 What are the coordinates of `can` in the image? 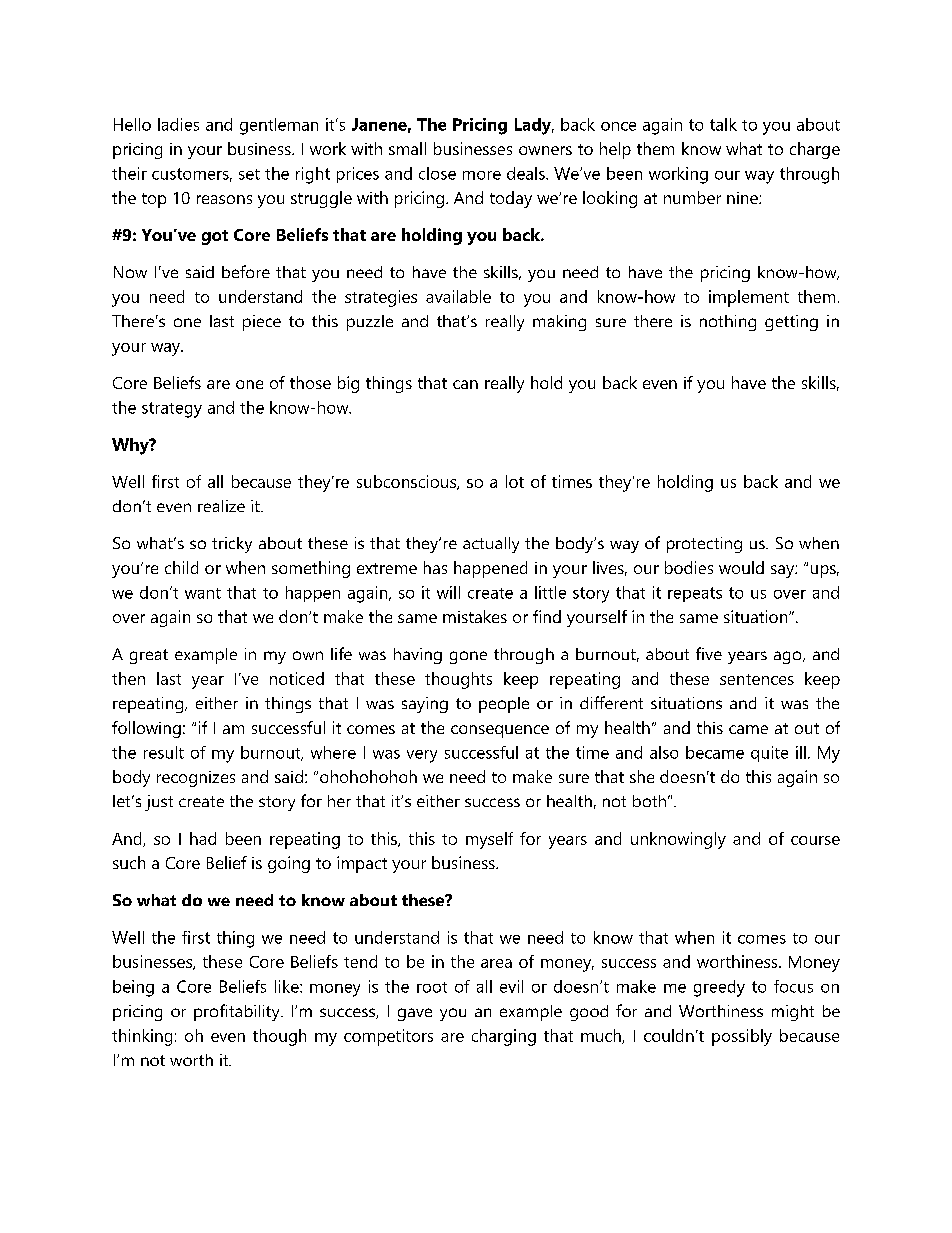 It's located at (465, 384).
